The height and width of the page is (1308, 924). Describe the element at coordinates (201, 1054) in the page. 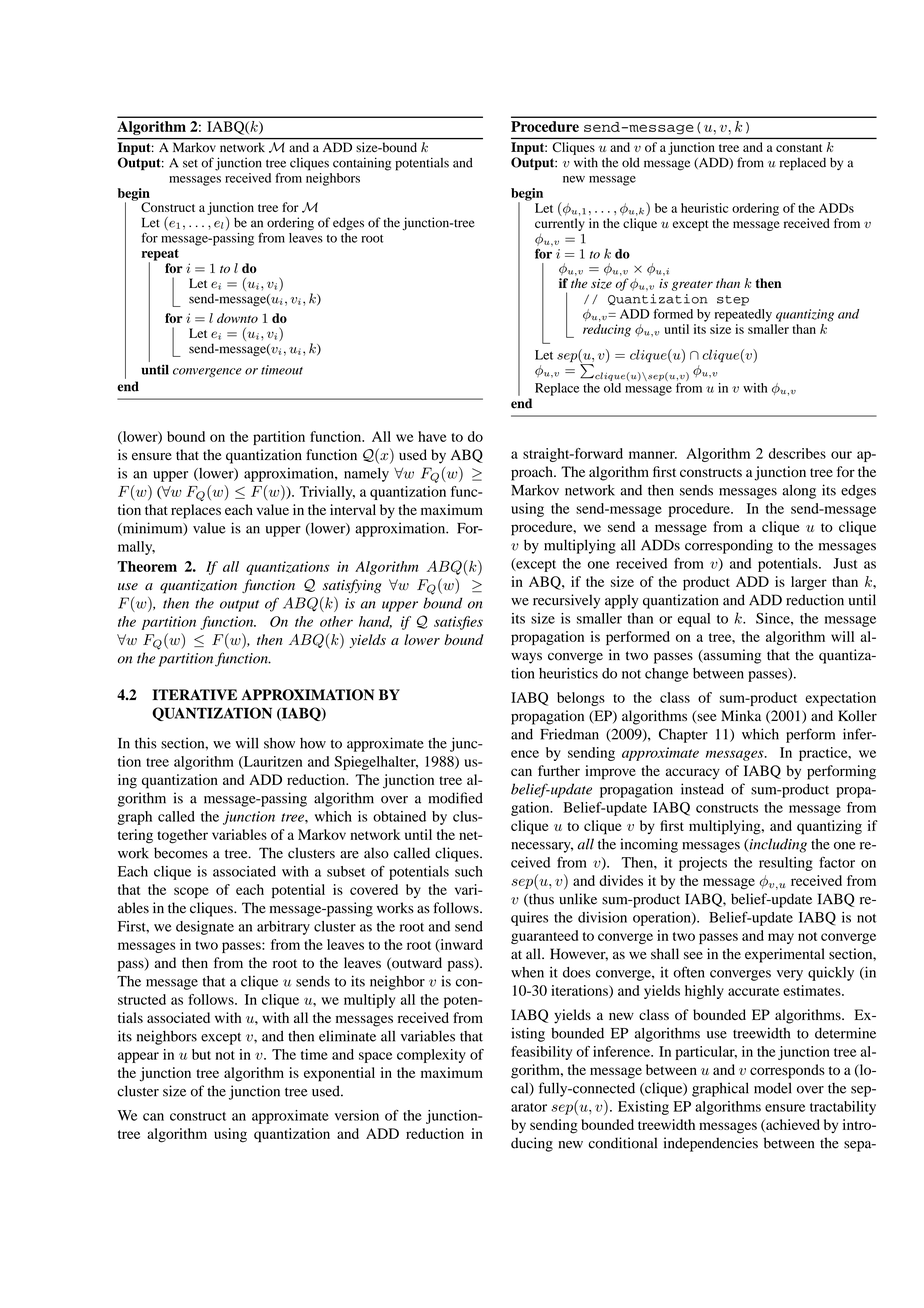

I see `but` at that location.
